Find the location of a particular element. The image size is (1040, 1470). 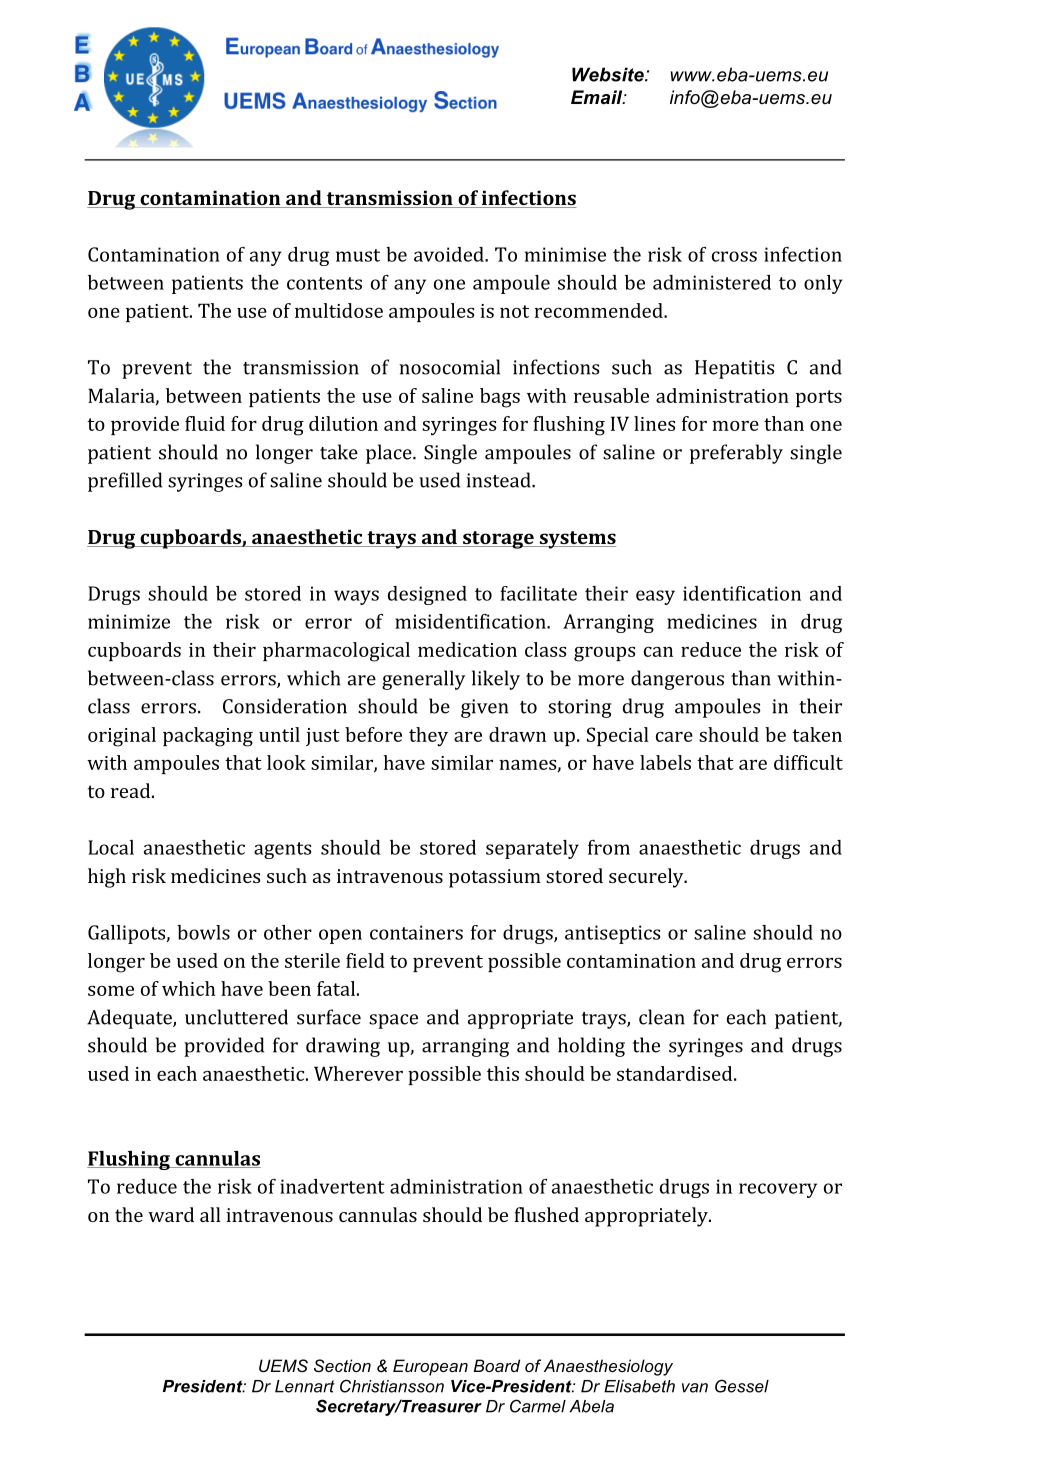

securely is located at coordinates (647, 878).
